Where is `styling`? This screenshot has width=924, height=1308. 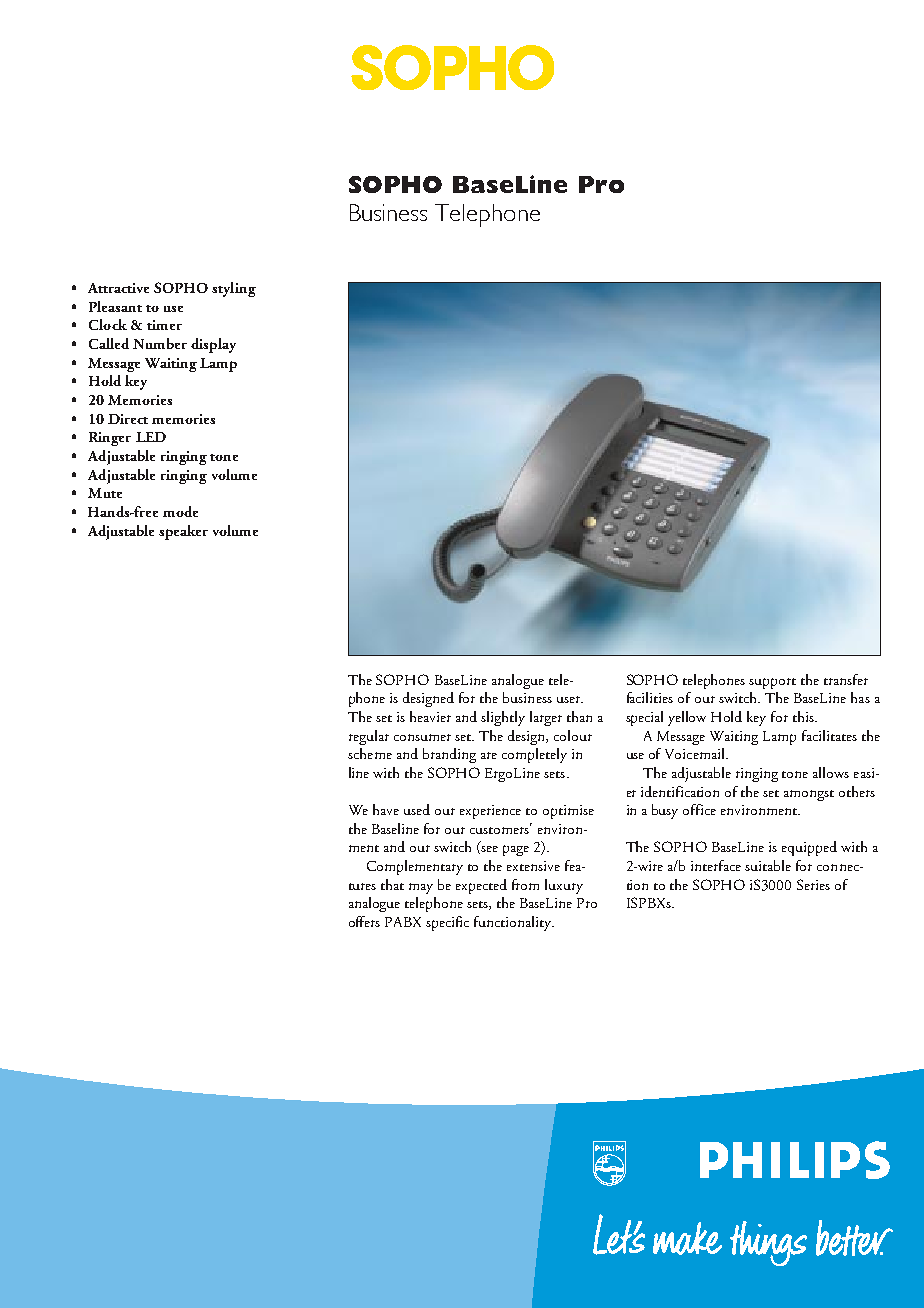 styling is located at coordinates (234, 289).
